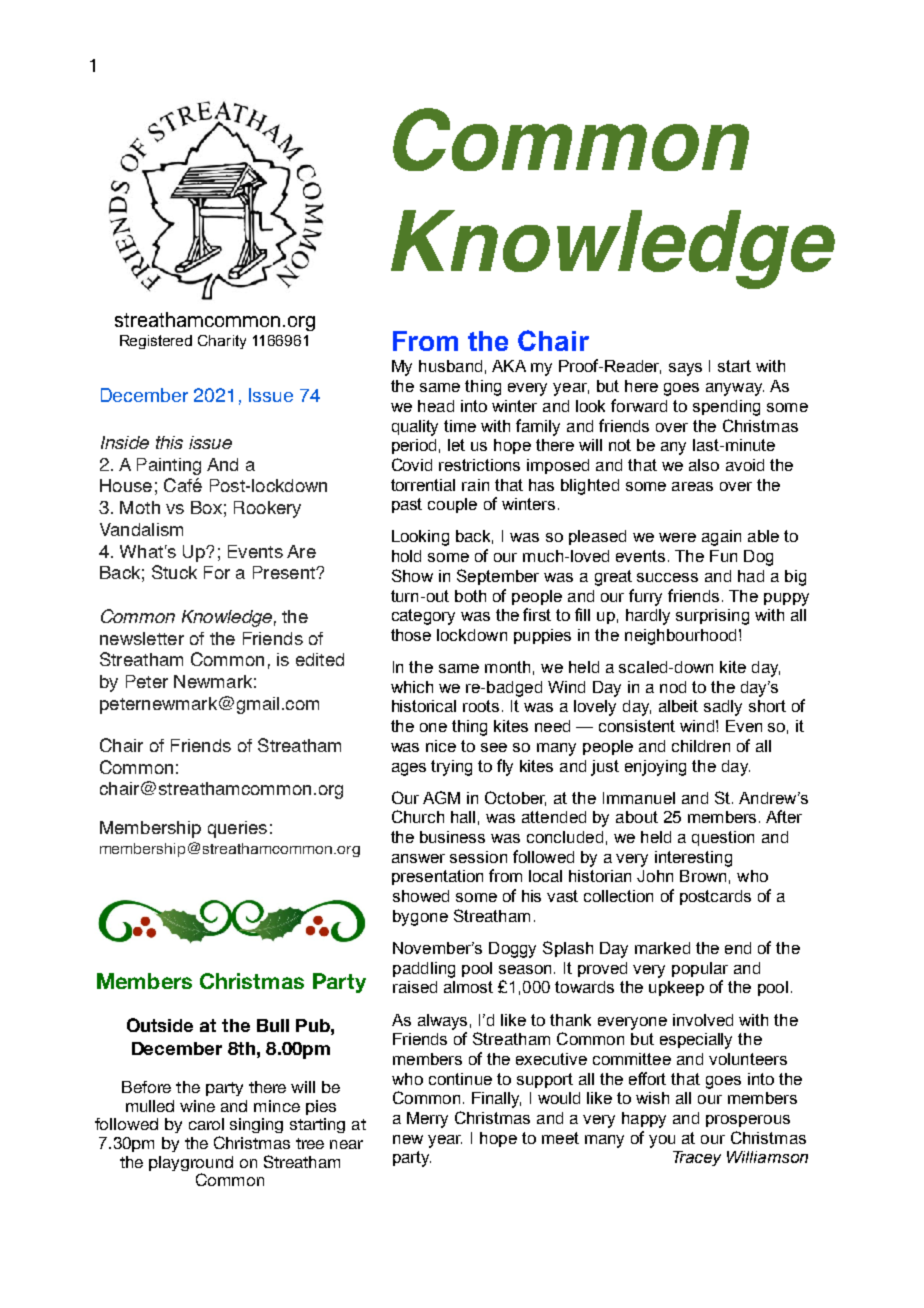 This screenshot has height=1308, width=924. I want to click on Charity, so click(222, 342).
